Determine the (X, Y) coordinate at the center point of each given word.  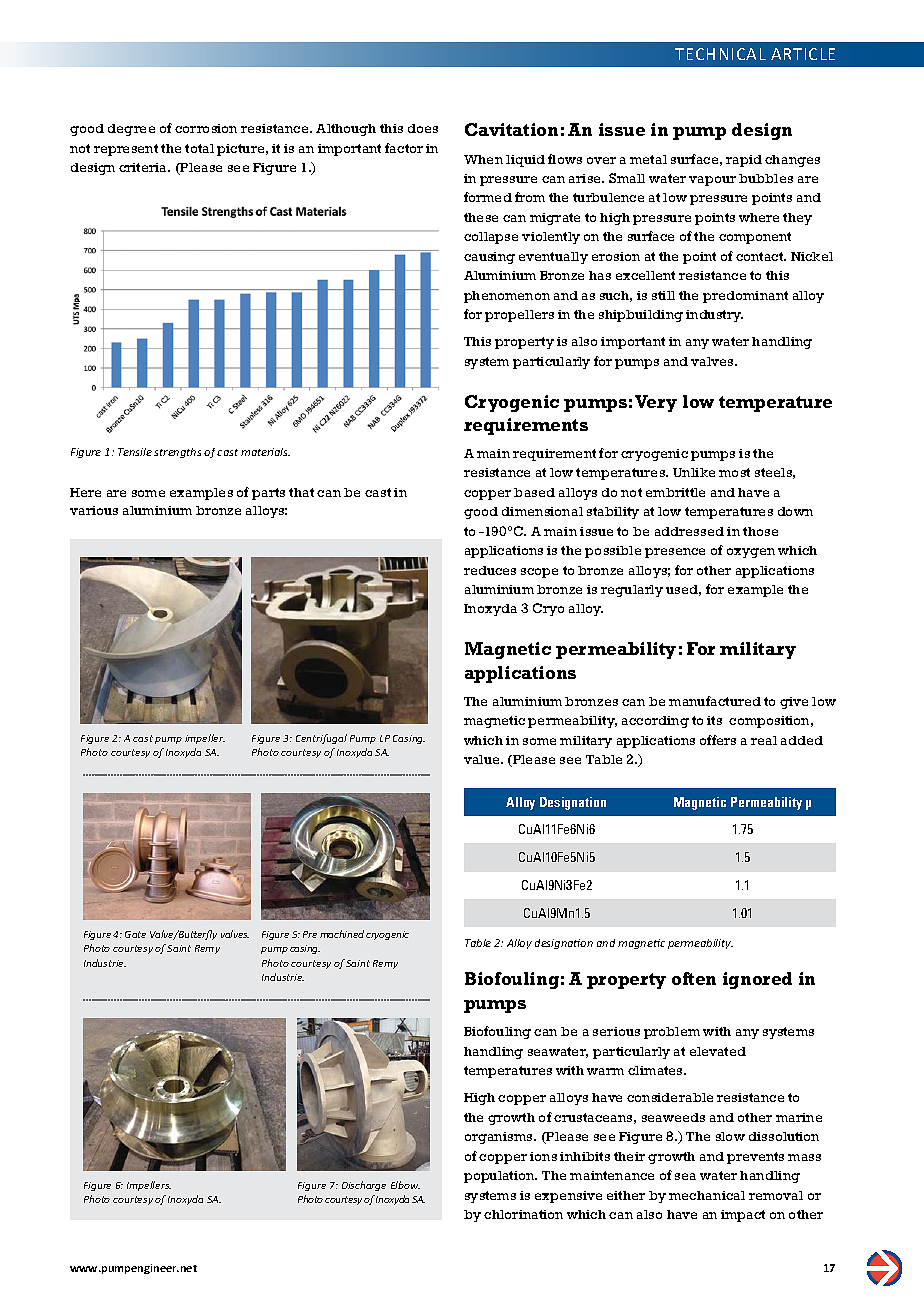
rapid (744, 161)
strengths (177, 453)
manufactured (715, 701)
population (500, 1177)
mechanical (707, 1195)
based (534, 492)
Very (656, 403)
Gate (135, 934)
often (694, 978)
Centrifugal (321, 739)
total (199, 148)
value (483, 759)
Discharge (364, 1186)
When (483, 159)
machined (342, 934)
